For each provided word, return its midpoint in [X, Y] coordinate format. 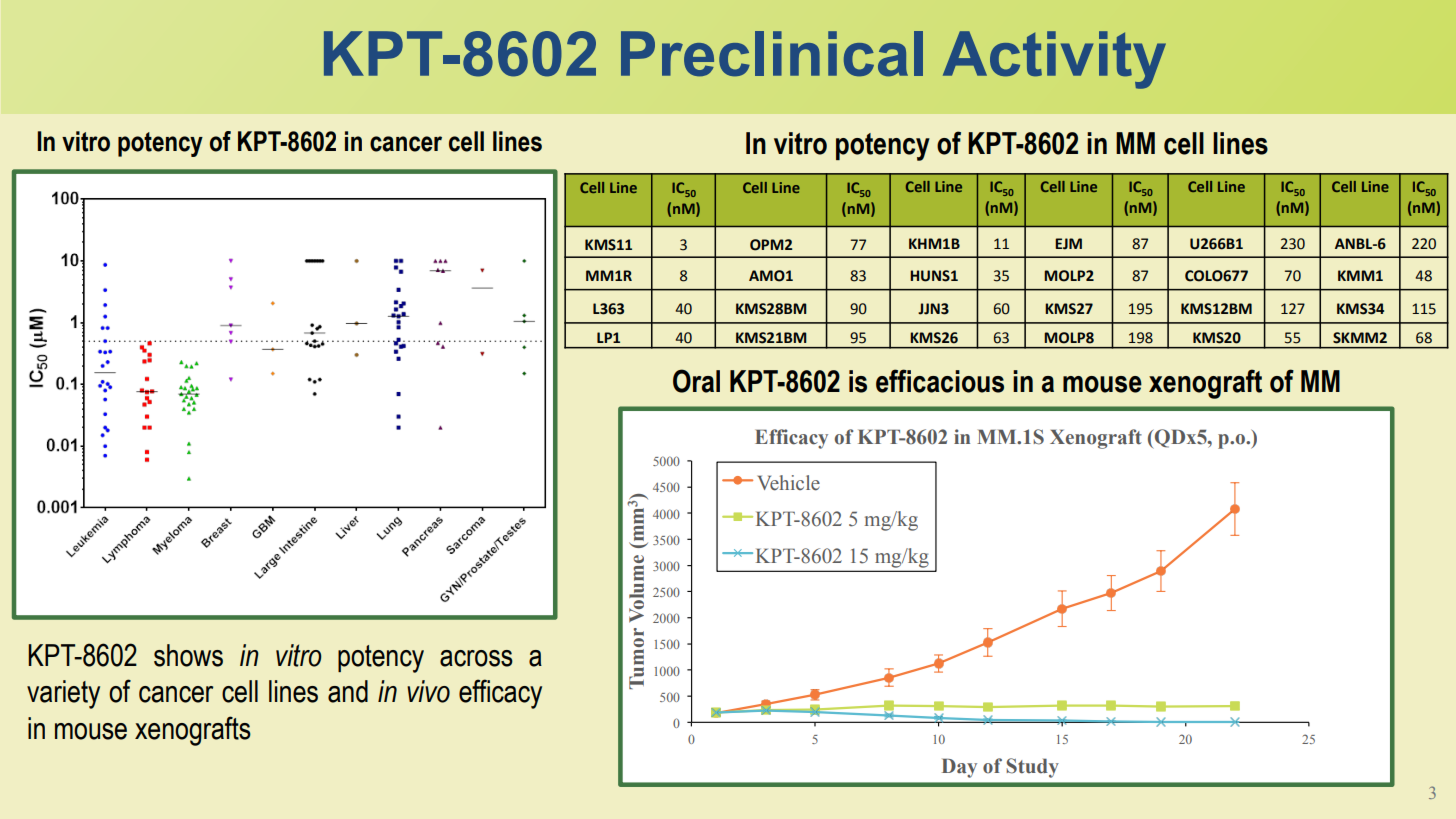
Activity [1054, 60]
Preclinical [772, 54]
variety [63, 694]
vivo [428, 691]
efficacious [940, 381]
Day [959, 768]
